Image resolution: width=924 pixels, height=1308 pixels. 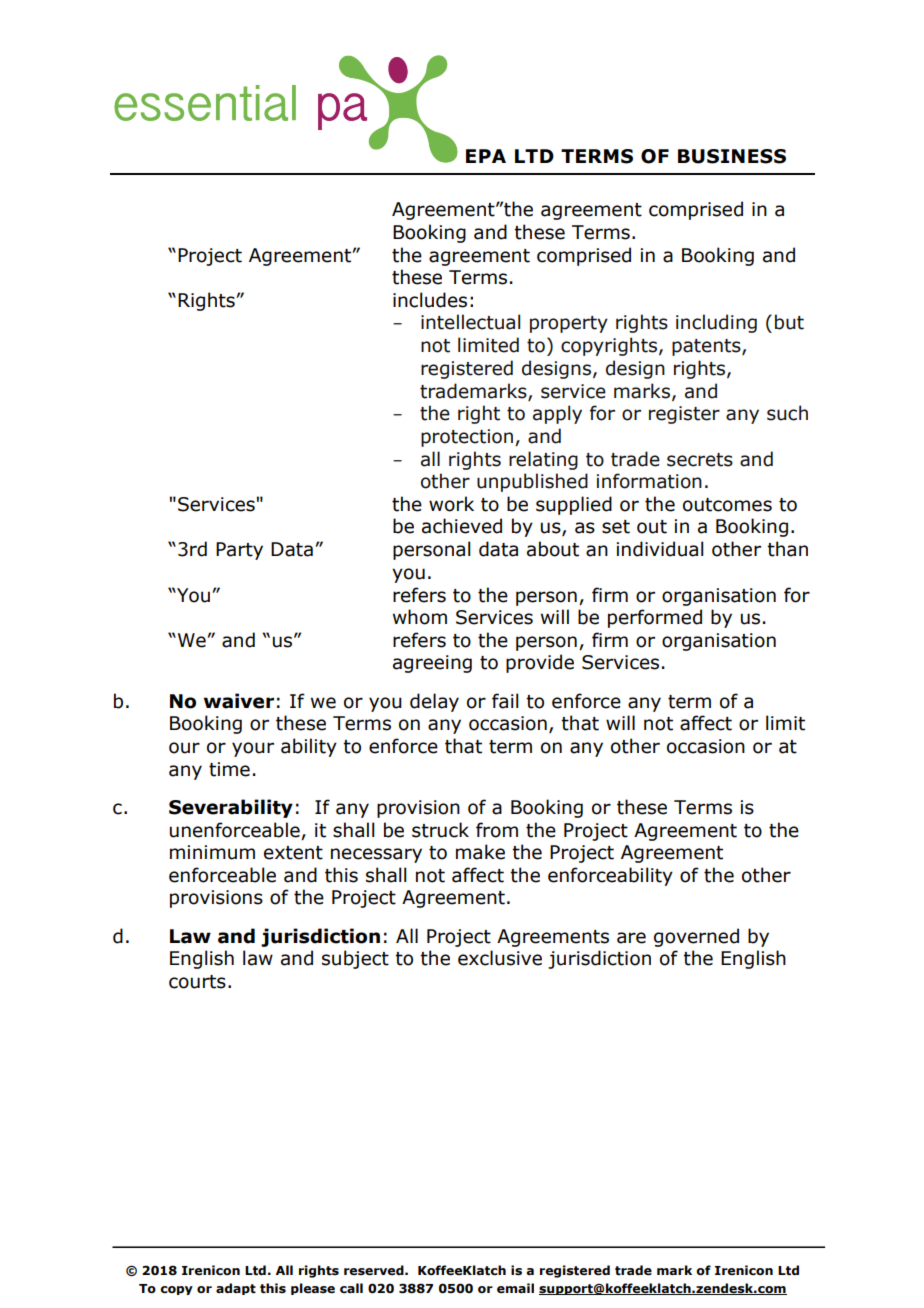 I want to click on includes, so click(x=430, y=300).
